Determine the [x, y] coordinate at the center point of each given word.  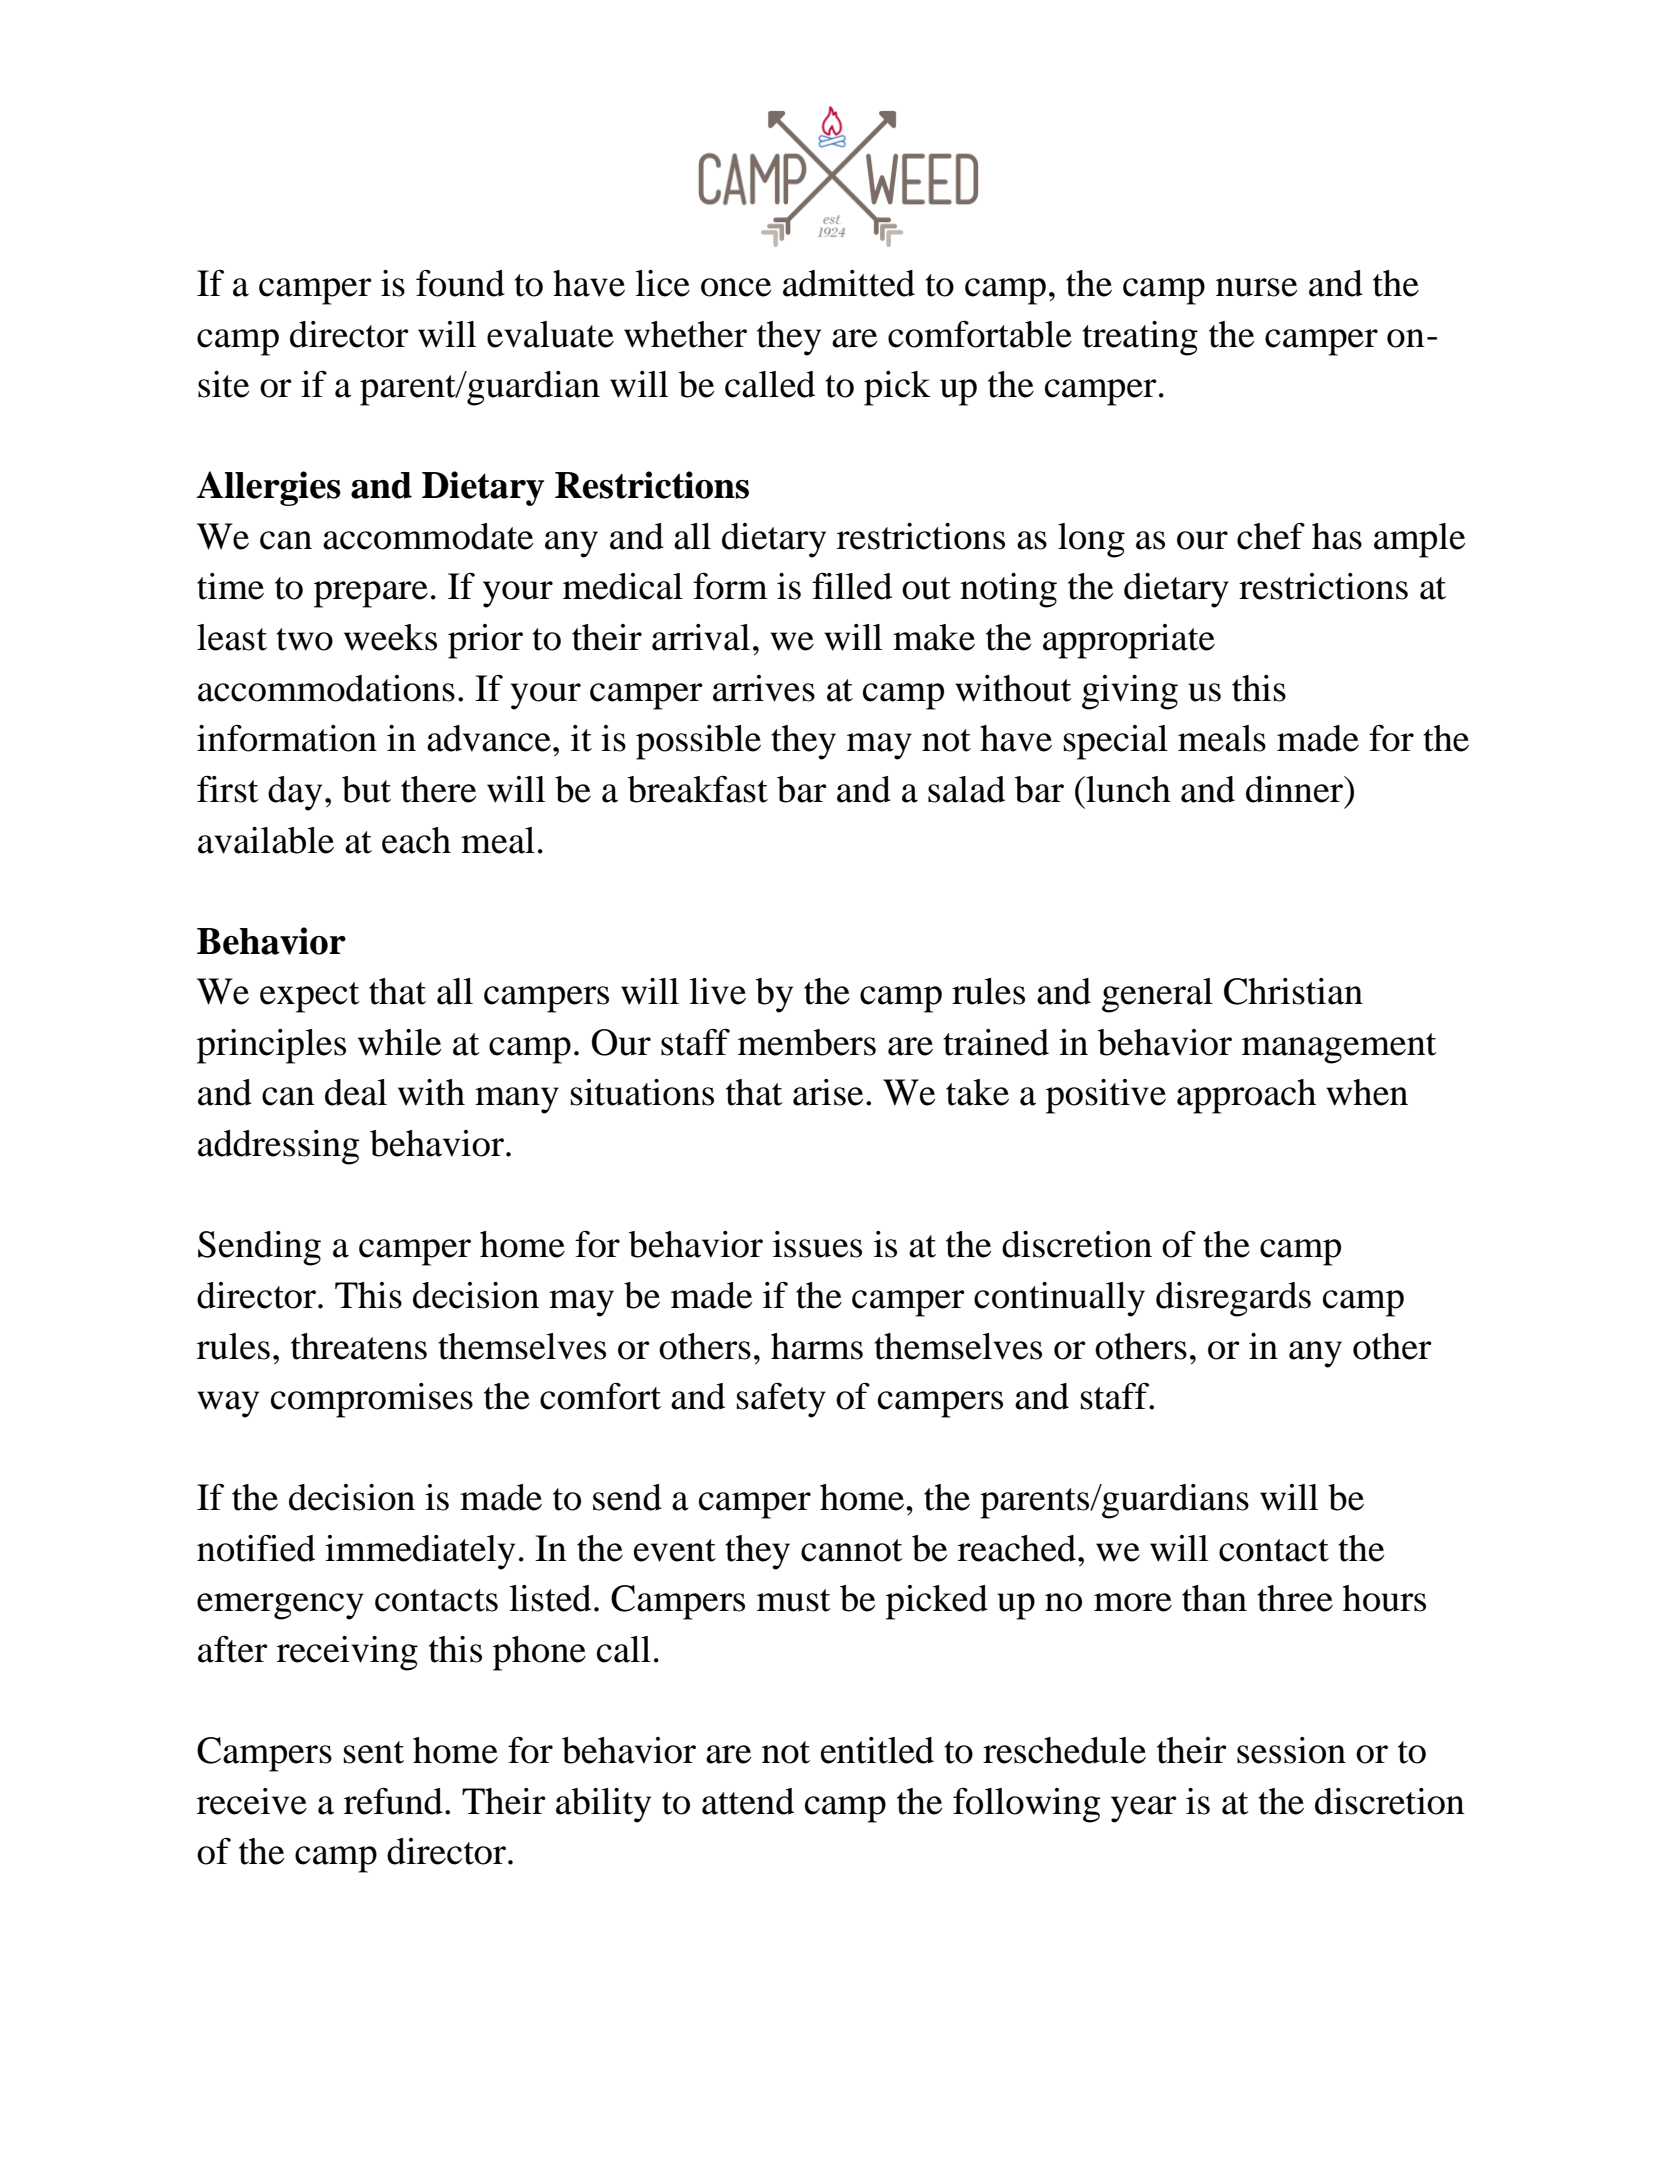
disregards [1233, 1299]
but [366, 789]
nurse [1257, 287]
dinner [1296, 789]
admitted [849, 283]
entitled [877, 1750]
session [1291, 1750]
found [460, 283]
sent [374, 1752]
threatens [359, 1346]
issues [817, 1244]
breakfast [698, 789]
